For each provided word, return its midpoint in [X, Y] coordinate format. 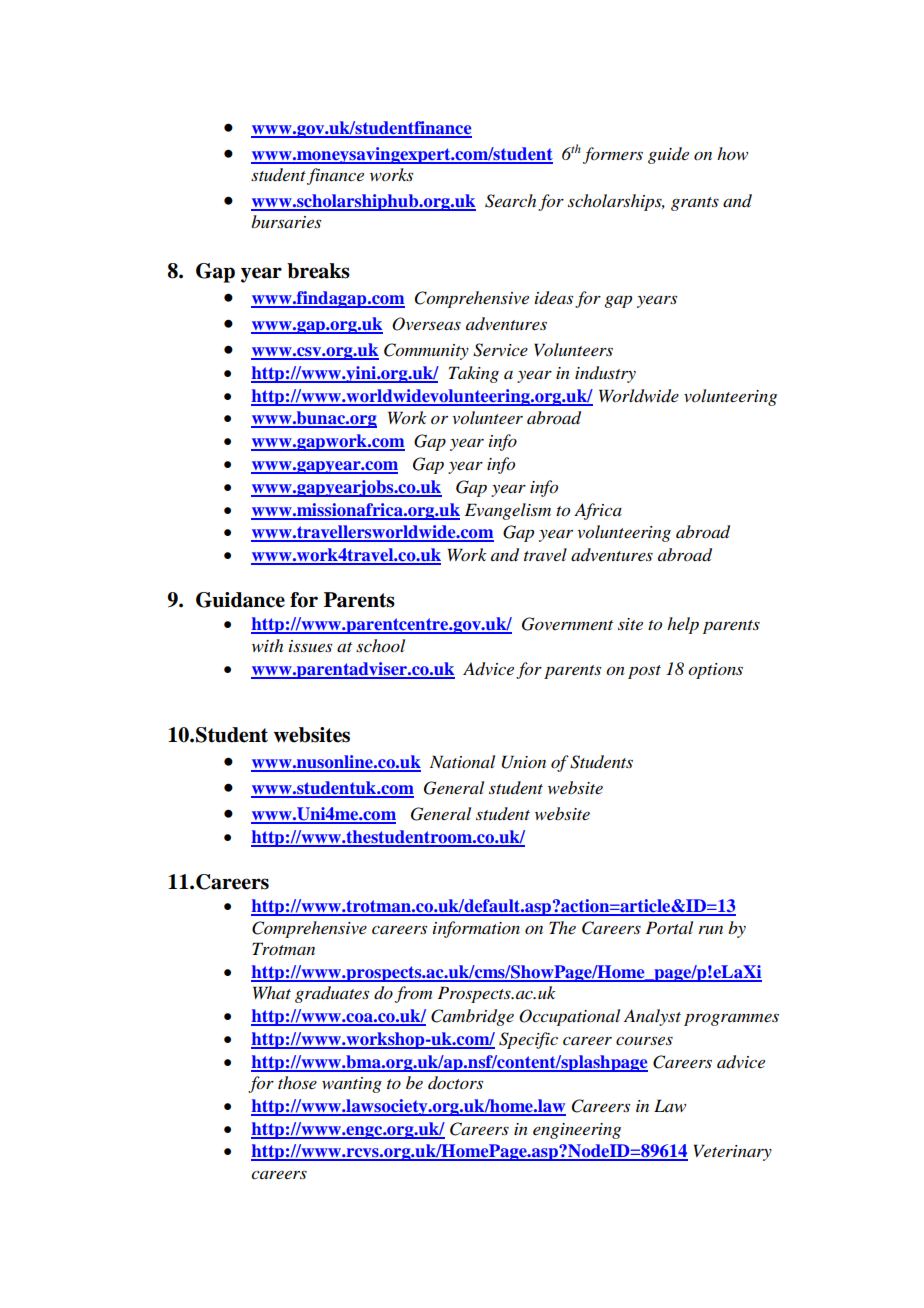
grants [695, 204]
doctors [455, 1083]
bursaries [286, 221]
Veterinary [733, 1152]
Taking [474, 374]
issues [310, 646]
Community [426, 351]
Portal [669, 927]
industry [605, 374]
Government [567, 624]
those [297, 1083]
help [683, 625]
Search [510, 201]
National [462, 761]
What [272, 992]
